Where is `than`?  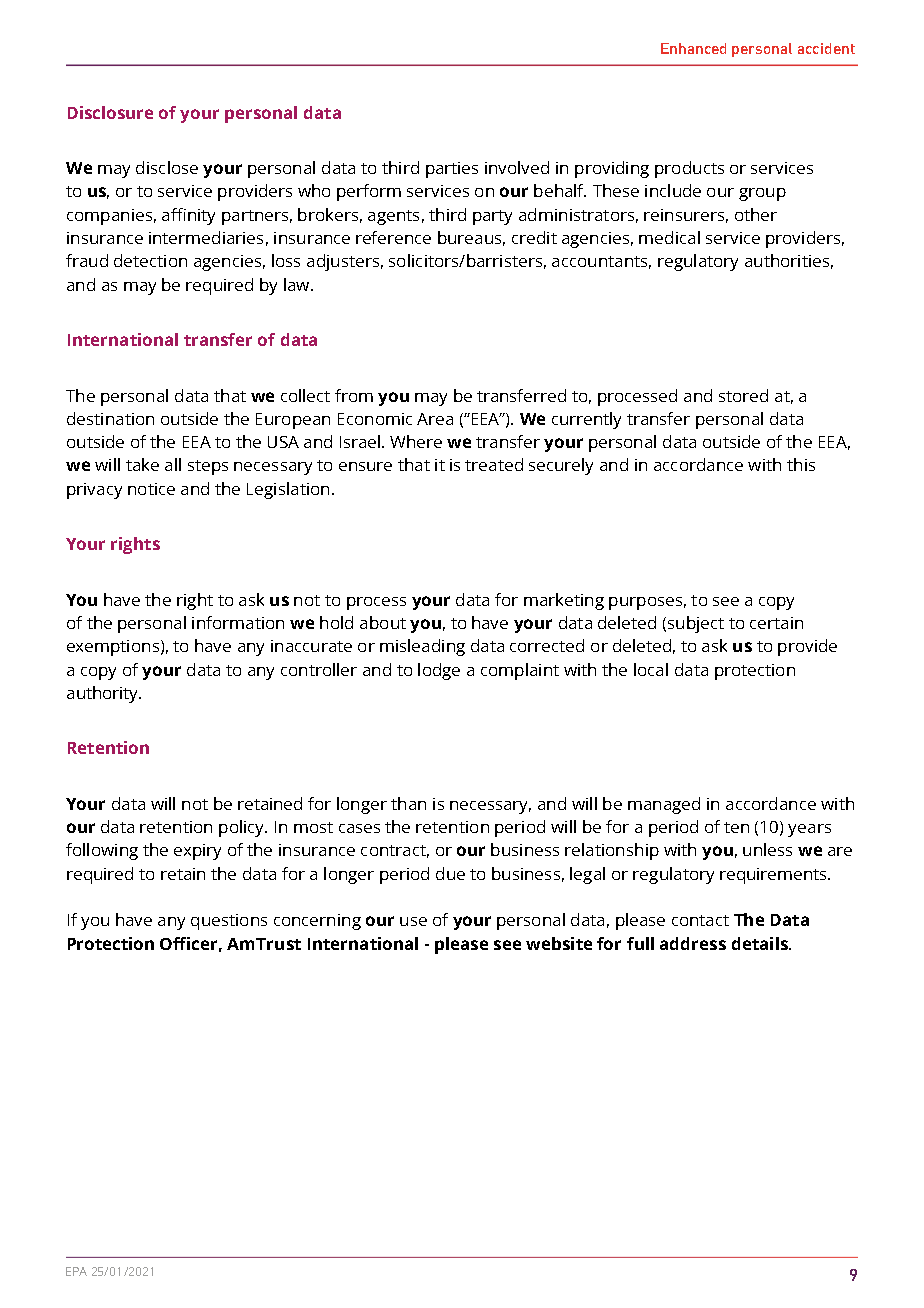 than is located at coordinates (408, 803).
